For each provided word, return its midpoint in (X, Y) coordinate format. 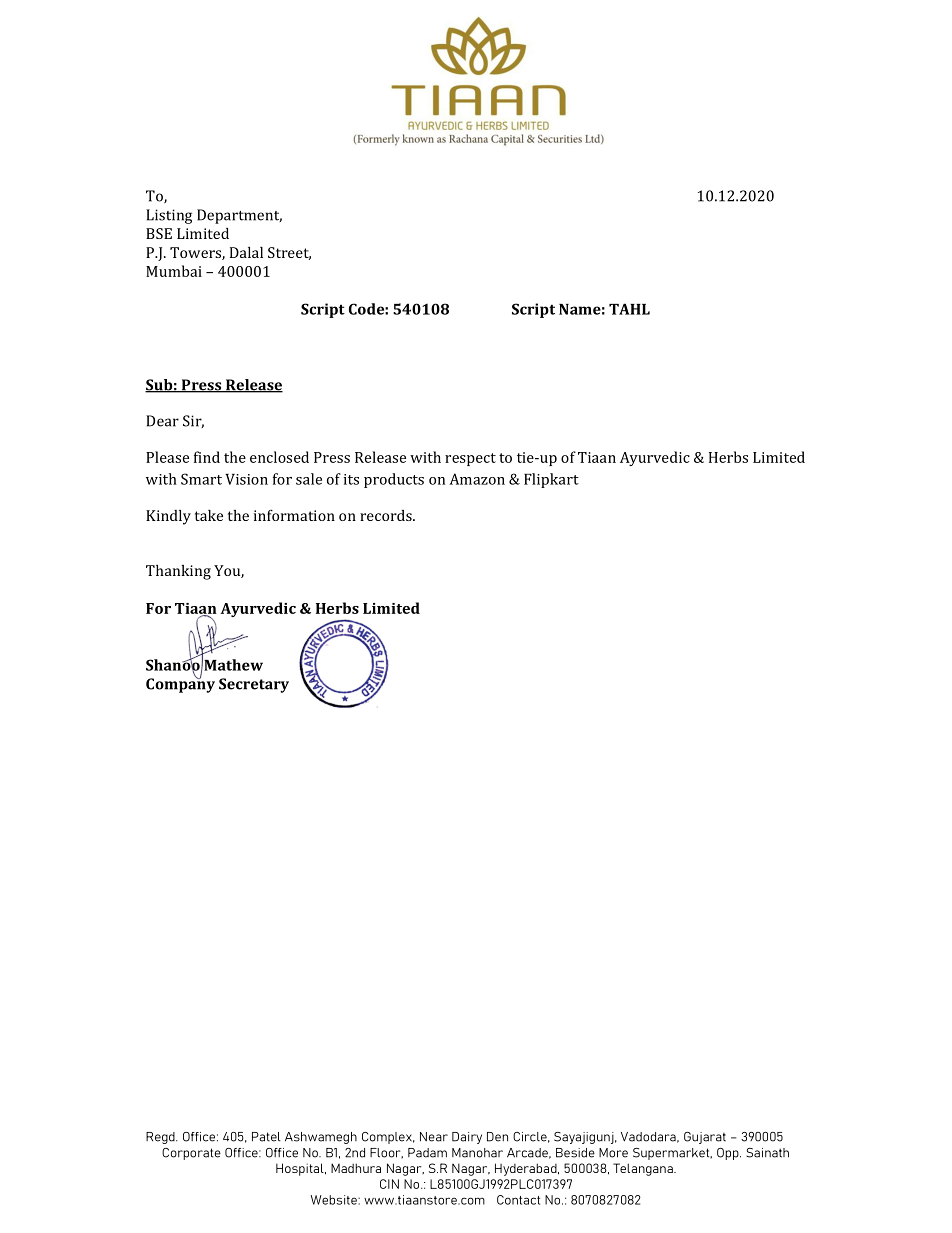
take (209, 515)
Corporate (191, 1154)
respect (470, 459)
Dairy (467, 1138)
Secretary (254, 685)
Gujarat (705, 1138)
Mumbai (174, 271)
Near (434, 1137)
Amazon (477, 479)
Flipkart (551, 480)
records (387, 515)
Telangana (644, 1169)
